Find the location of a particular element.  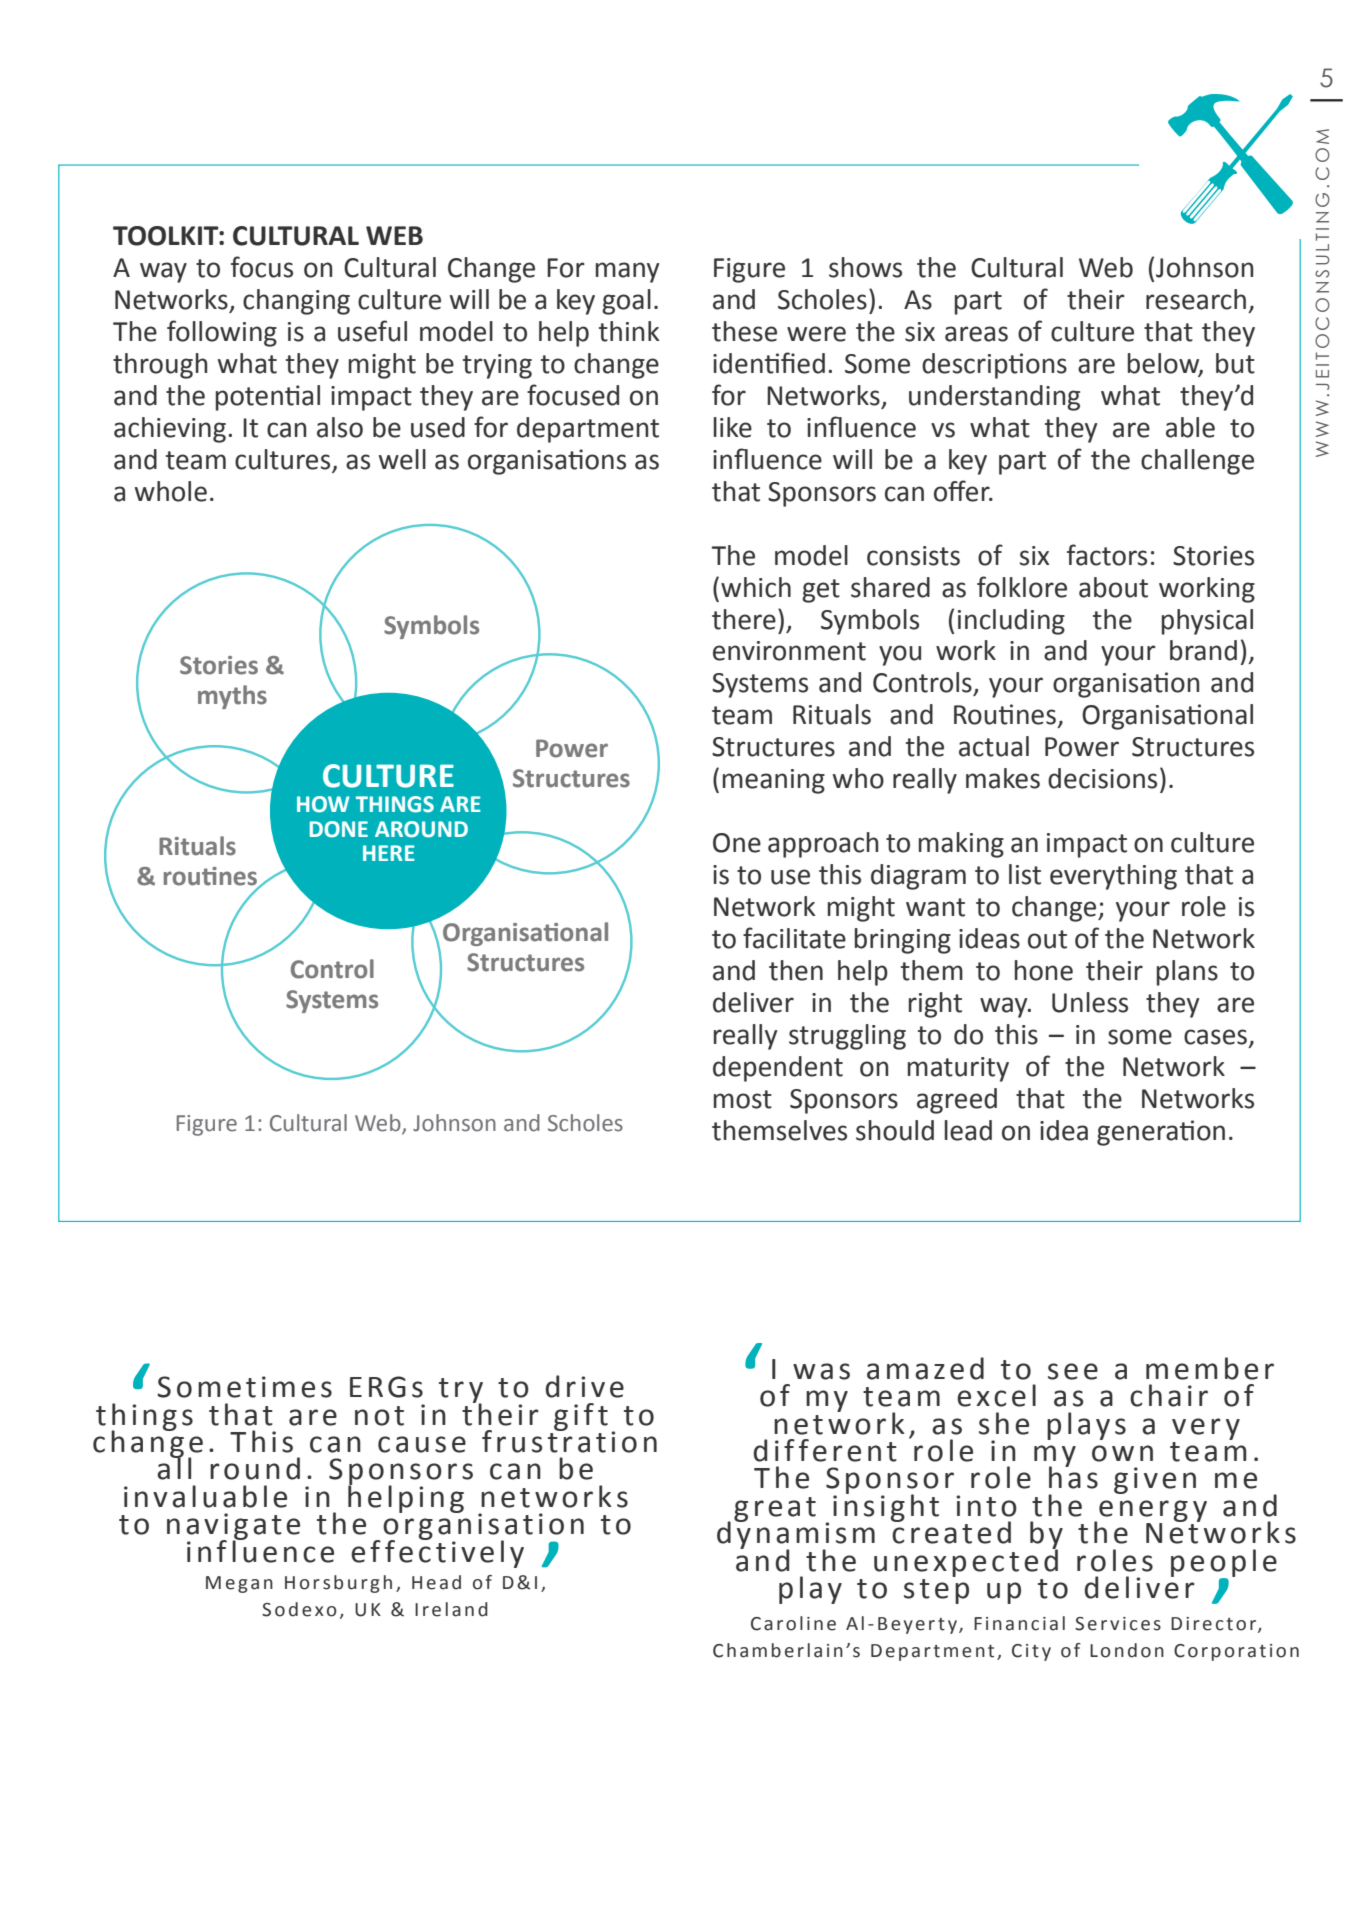

research is located at coordinates (1196, 299).
